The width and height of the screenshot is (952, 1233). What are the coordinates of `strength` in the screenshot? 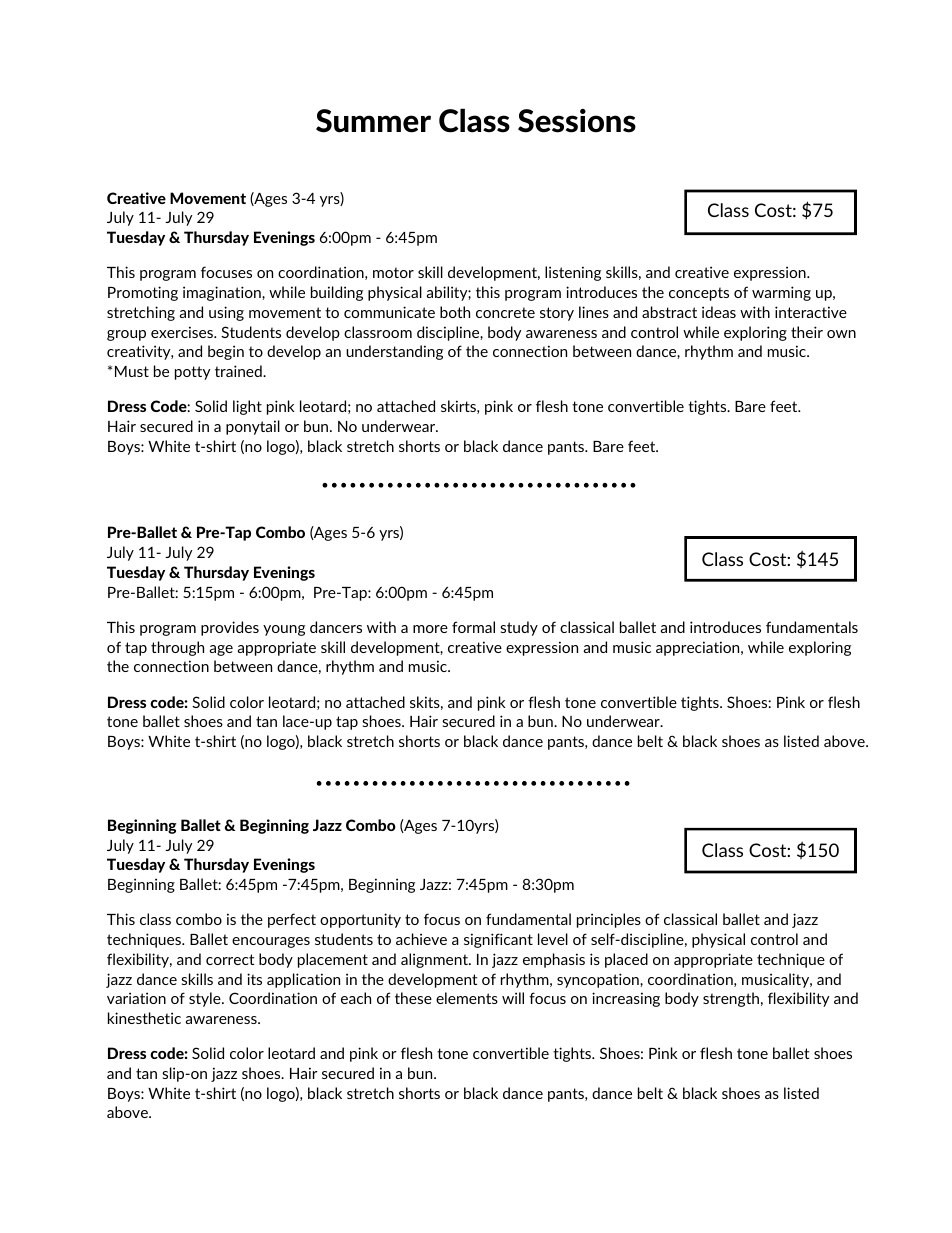 It's located at (731, 999).
